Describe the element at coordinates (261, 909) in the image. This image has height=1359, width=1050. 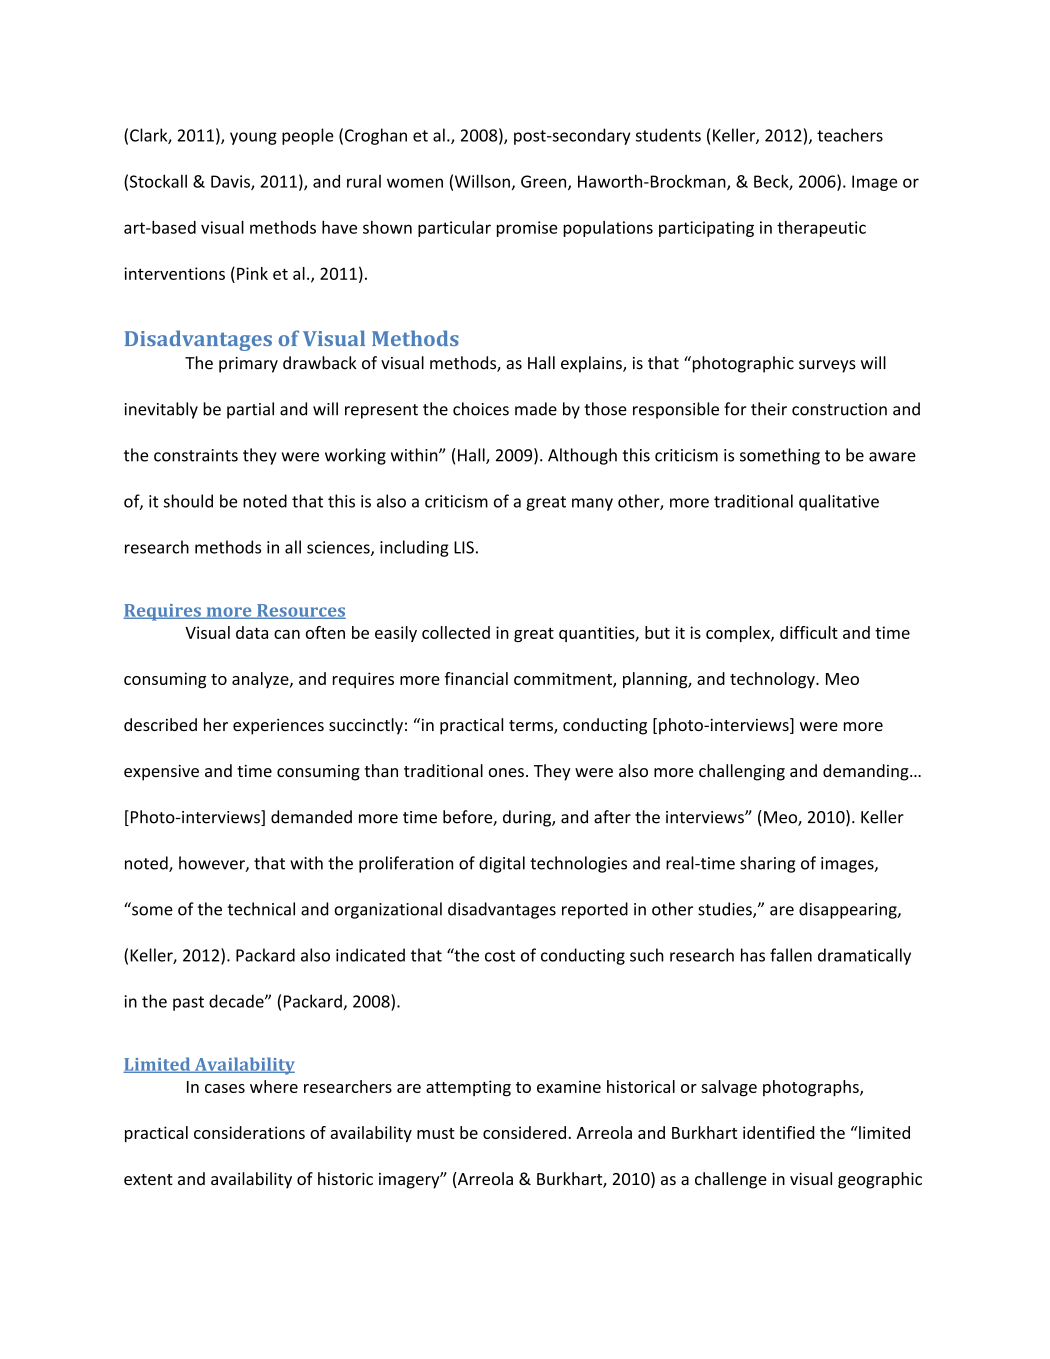
I see `technical` at that location.
